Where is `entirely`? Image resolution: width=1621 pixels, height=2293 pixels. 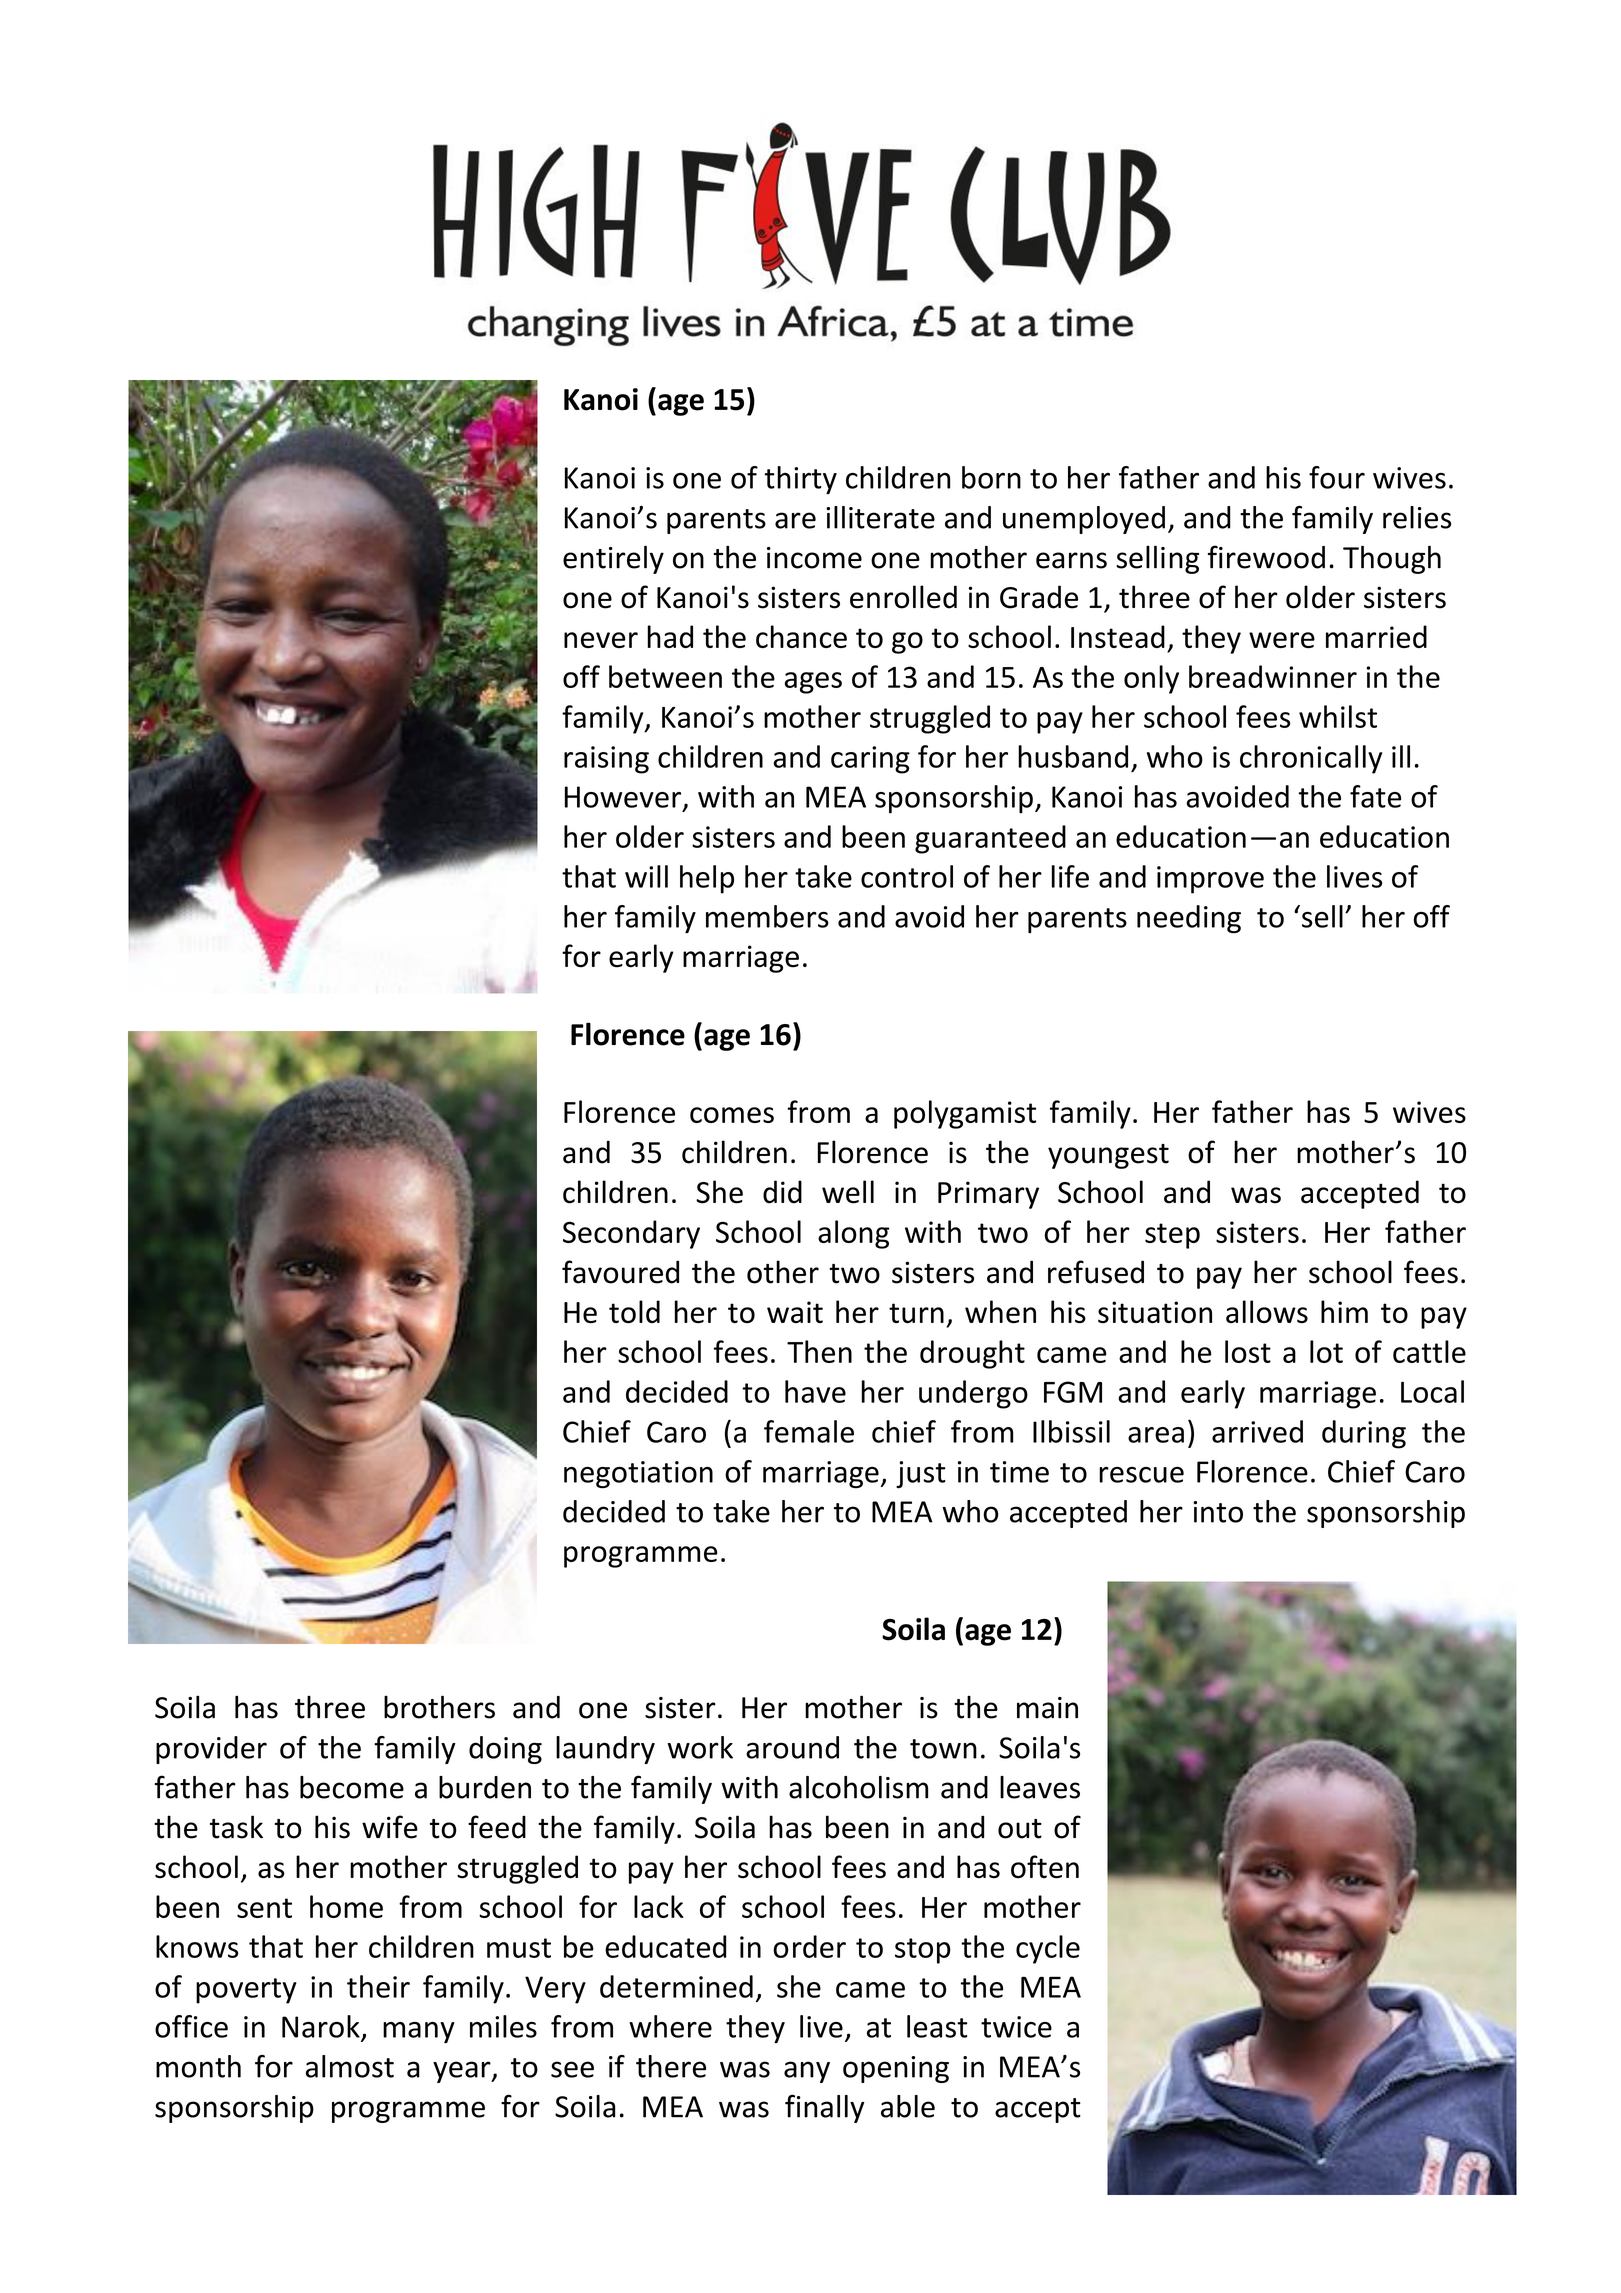 entirely is located at coordinates (613, 559).
